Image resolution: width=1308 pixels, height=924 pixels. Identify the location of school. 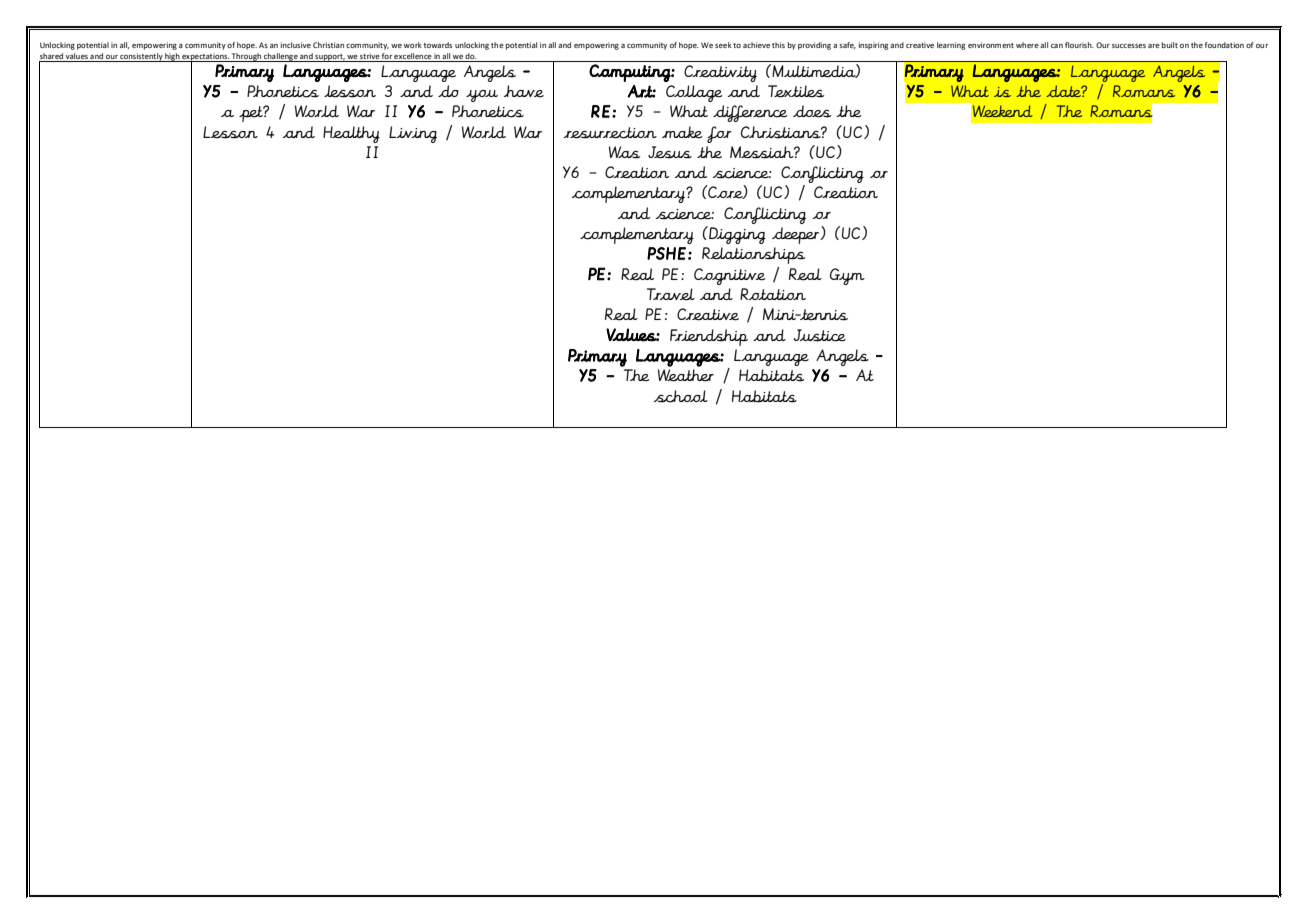
(681, 396).
